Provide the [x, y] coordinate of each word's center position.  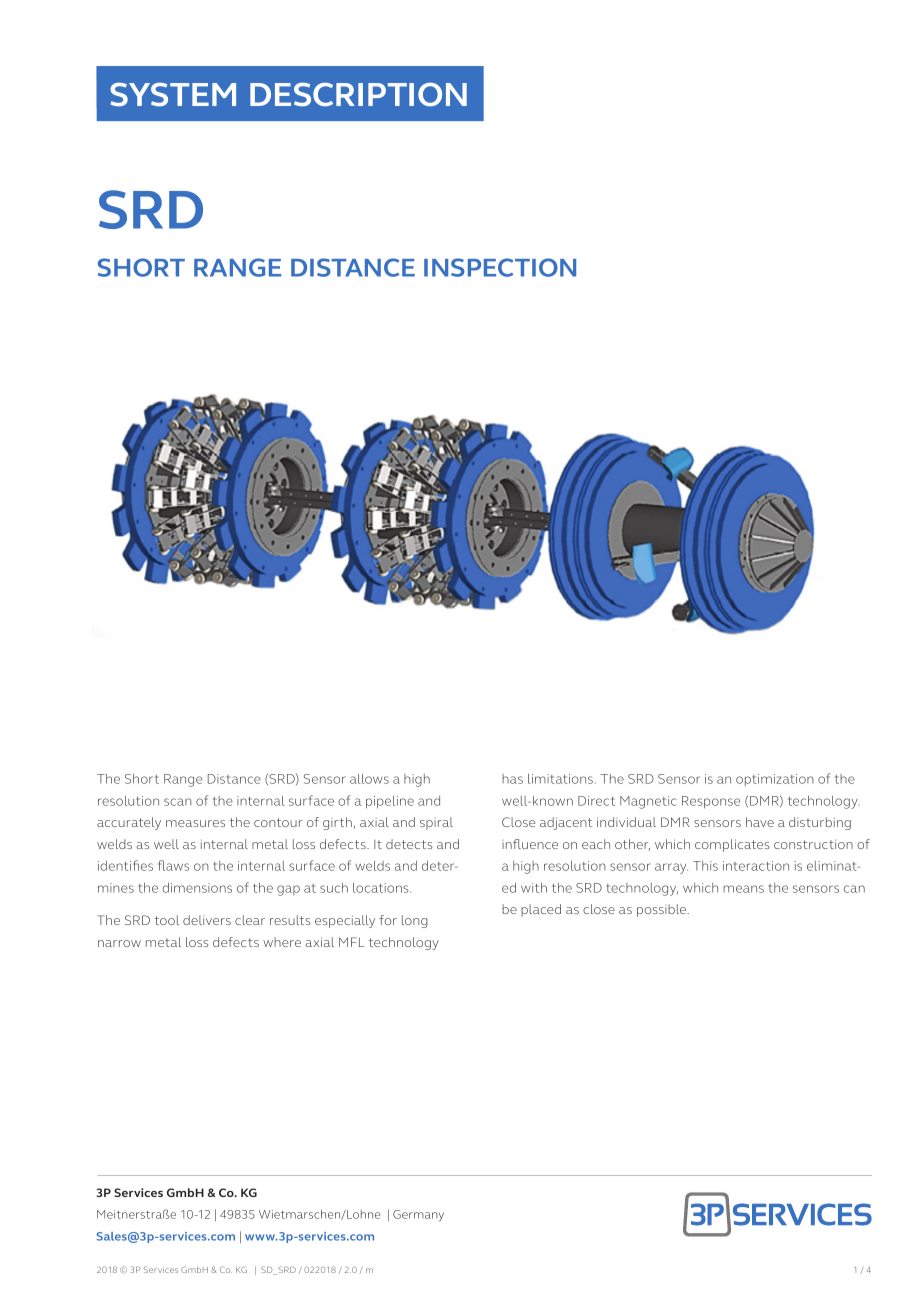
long [415, 921]
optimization [775, 780]
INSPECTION [500, 267]
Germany [418, 1215]
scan [178, 802]
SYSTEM [173, 94]
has [512, 779]
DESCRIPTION [358, 94]
